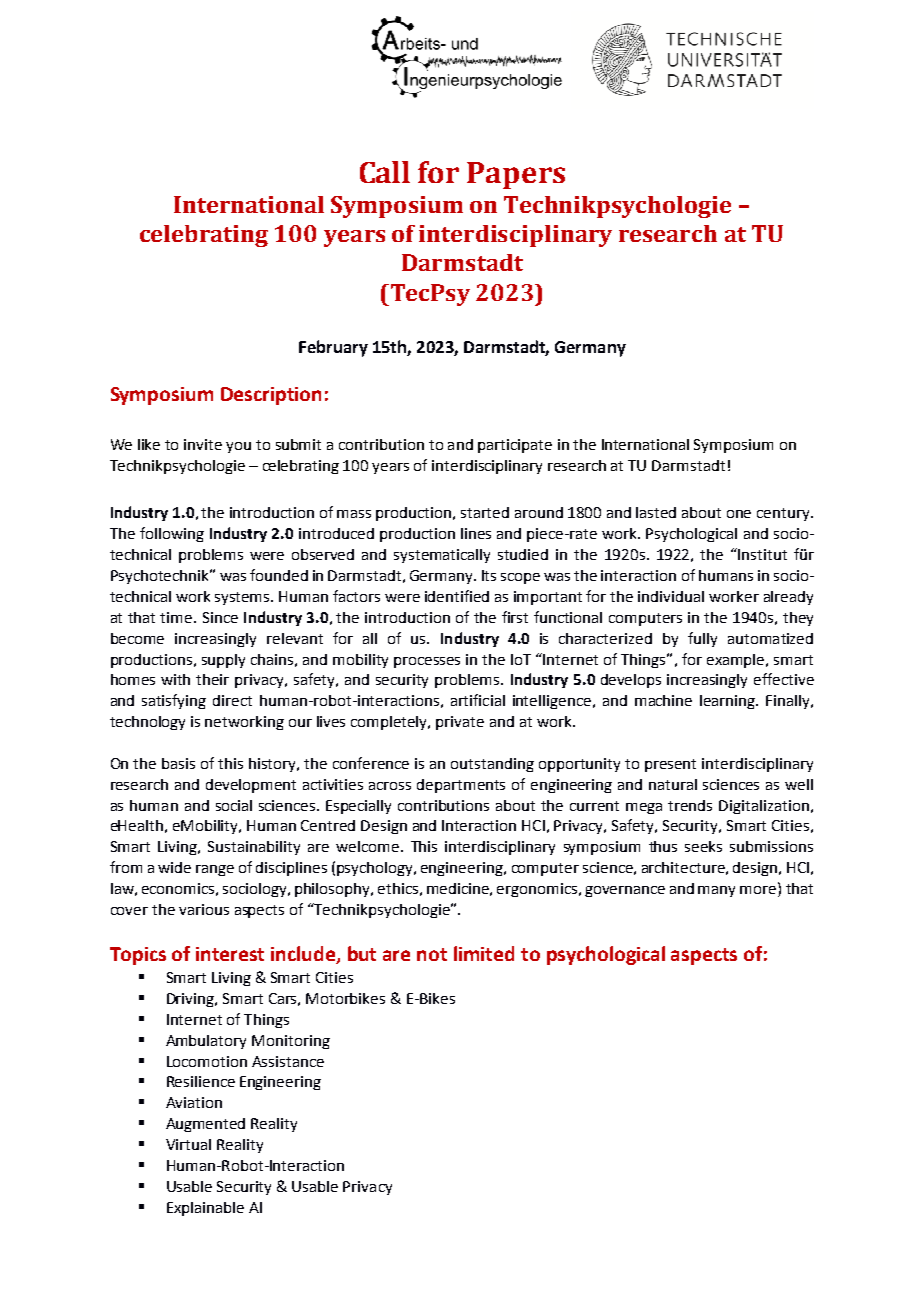 Image resolution: width=924 pixels, height=1308 pixels. What do you see at coordinates (205, 1209) in the screenshot?
I see `Explainable` at bounding box center [205, 1209].
